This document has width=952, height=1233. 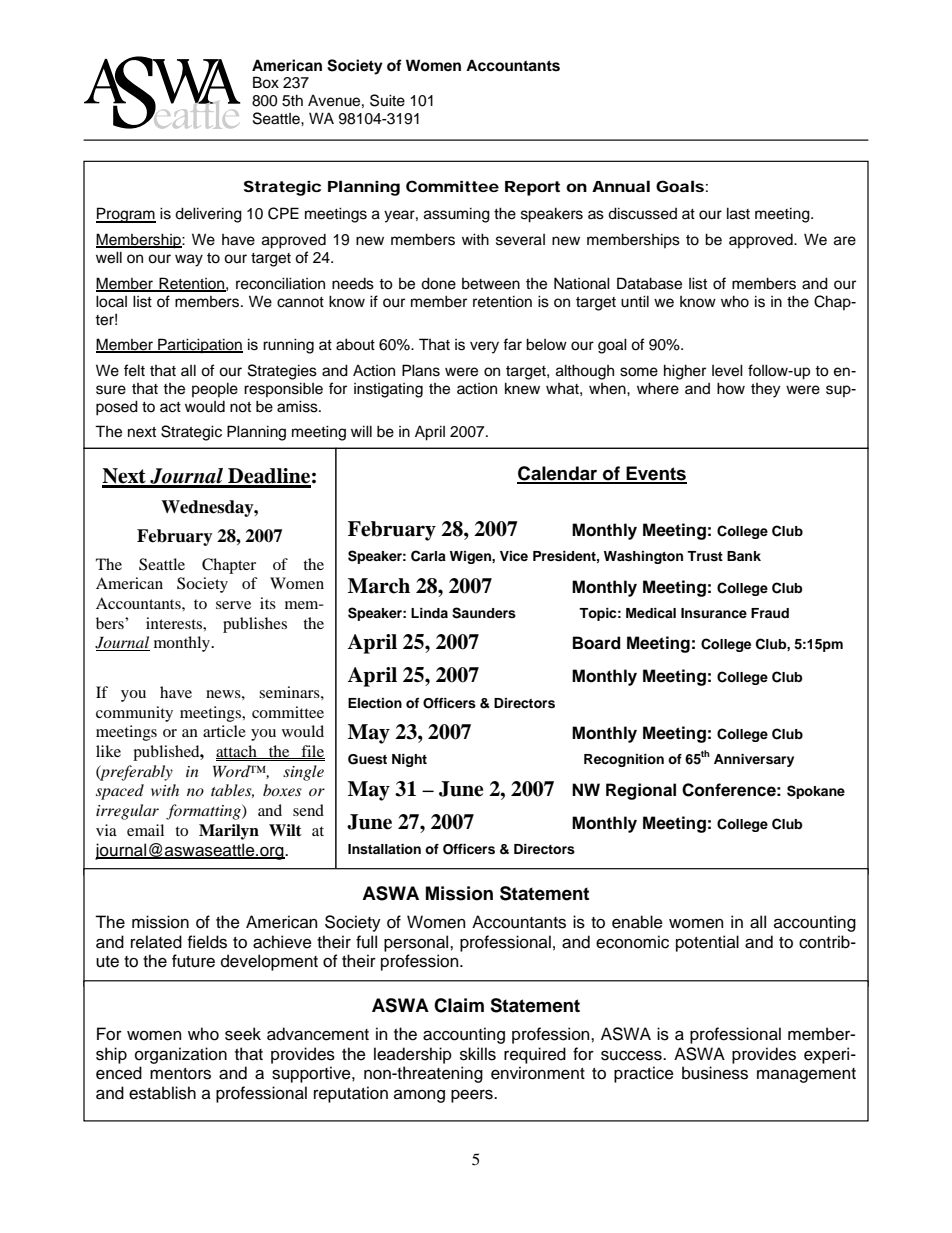 What do you see at coordinates (162, 1093) in the document?
I see `establish` at bounding box center [162, 1093].
